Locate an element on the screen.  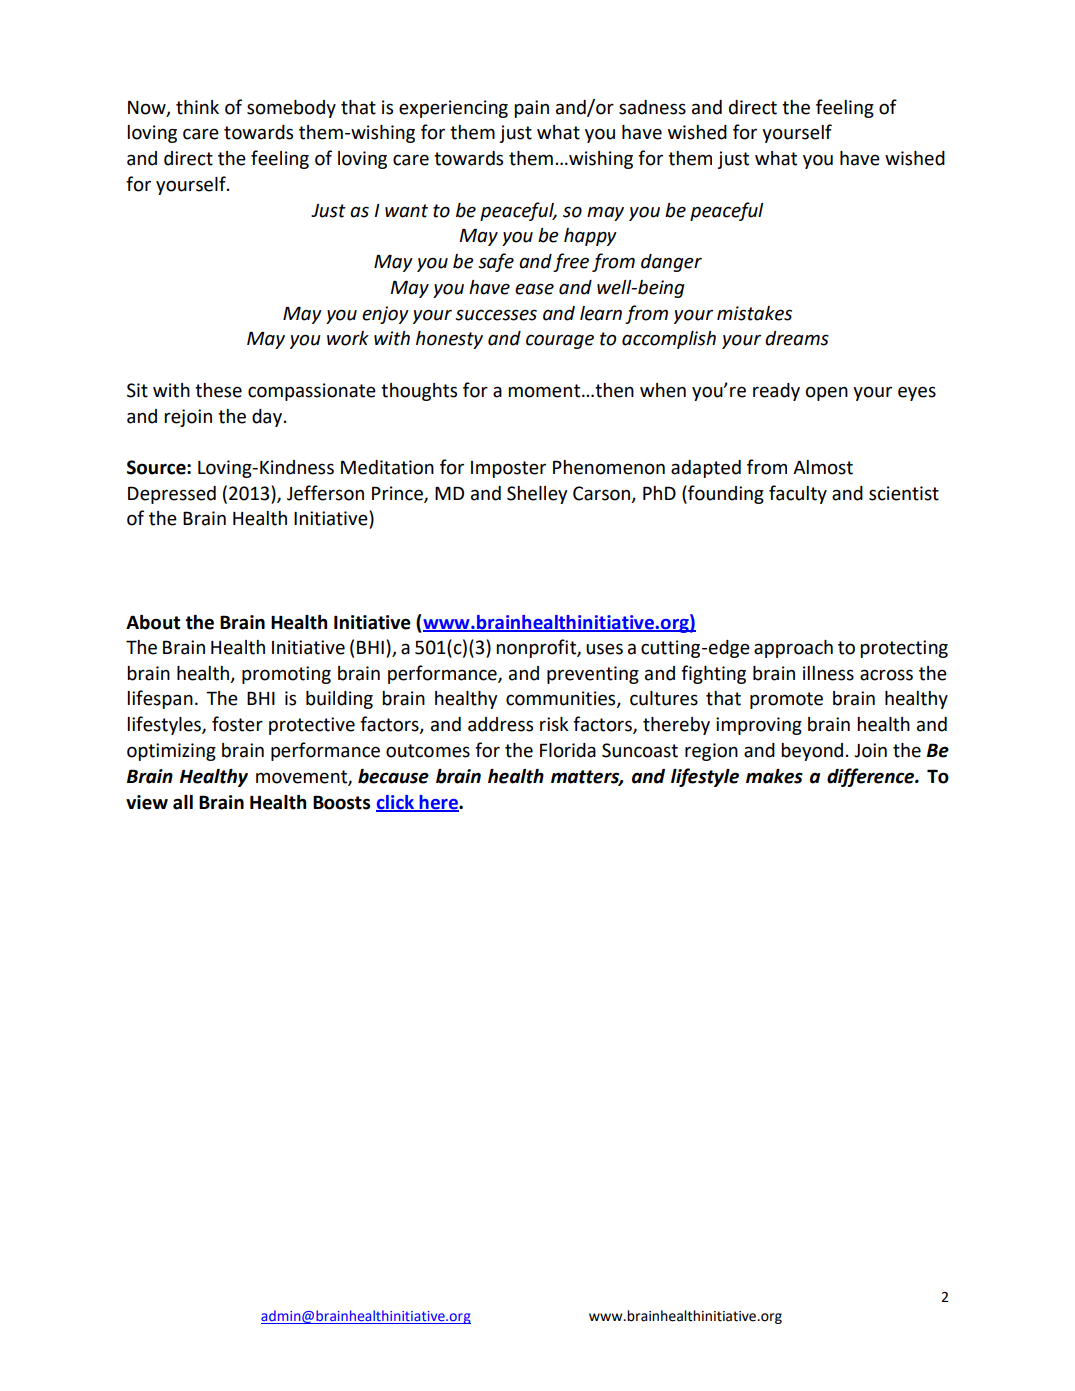
courage is located at coordinates (560, 341).
